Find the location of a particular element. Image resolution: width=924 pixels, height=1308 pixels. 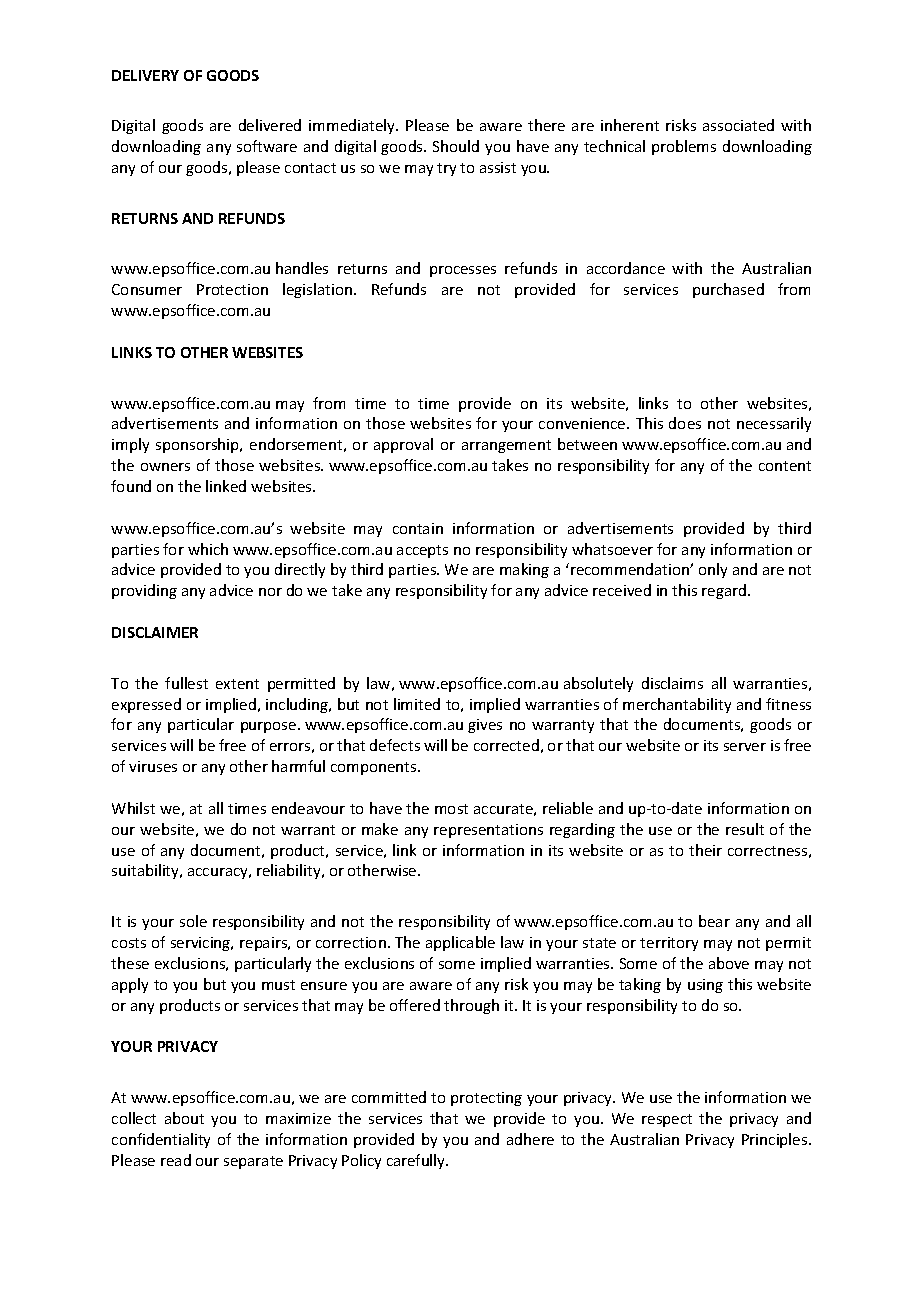

Should is located at coordinates (456, 146).
